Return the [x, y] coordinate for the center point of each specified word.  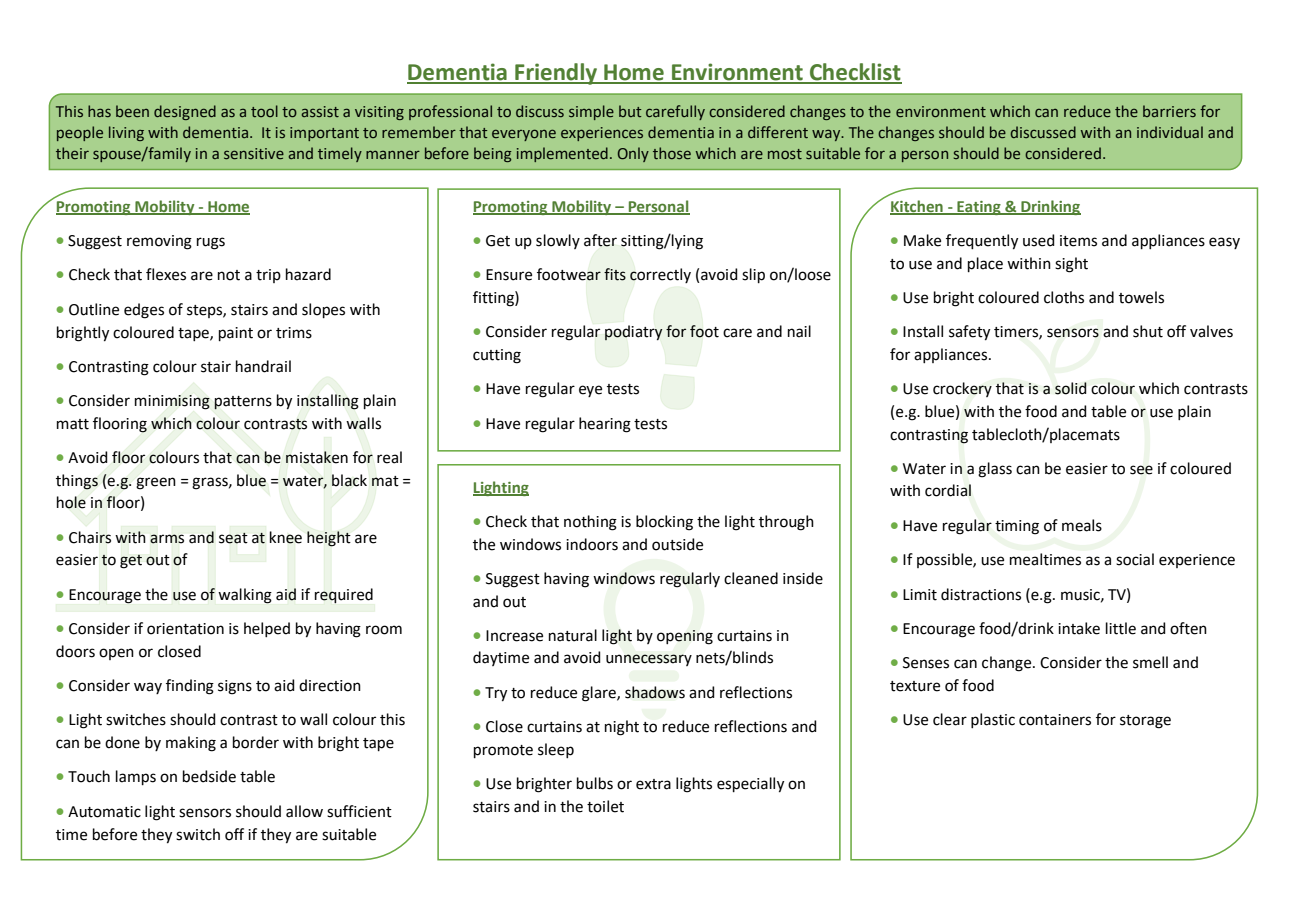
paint [236, 334]
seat [233, 538]
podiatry [634, 332]
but [630, 111]
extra [653, 784]
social [1135, 559]
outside [677, 544]
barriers [1169, 111]
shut [1148, 331]
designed [185, 112]
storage [1145, 722]
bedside [209, 776]
